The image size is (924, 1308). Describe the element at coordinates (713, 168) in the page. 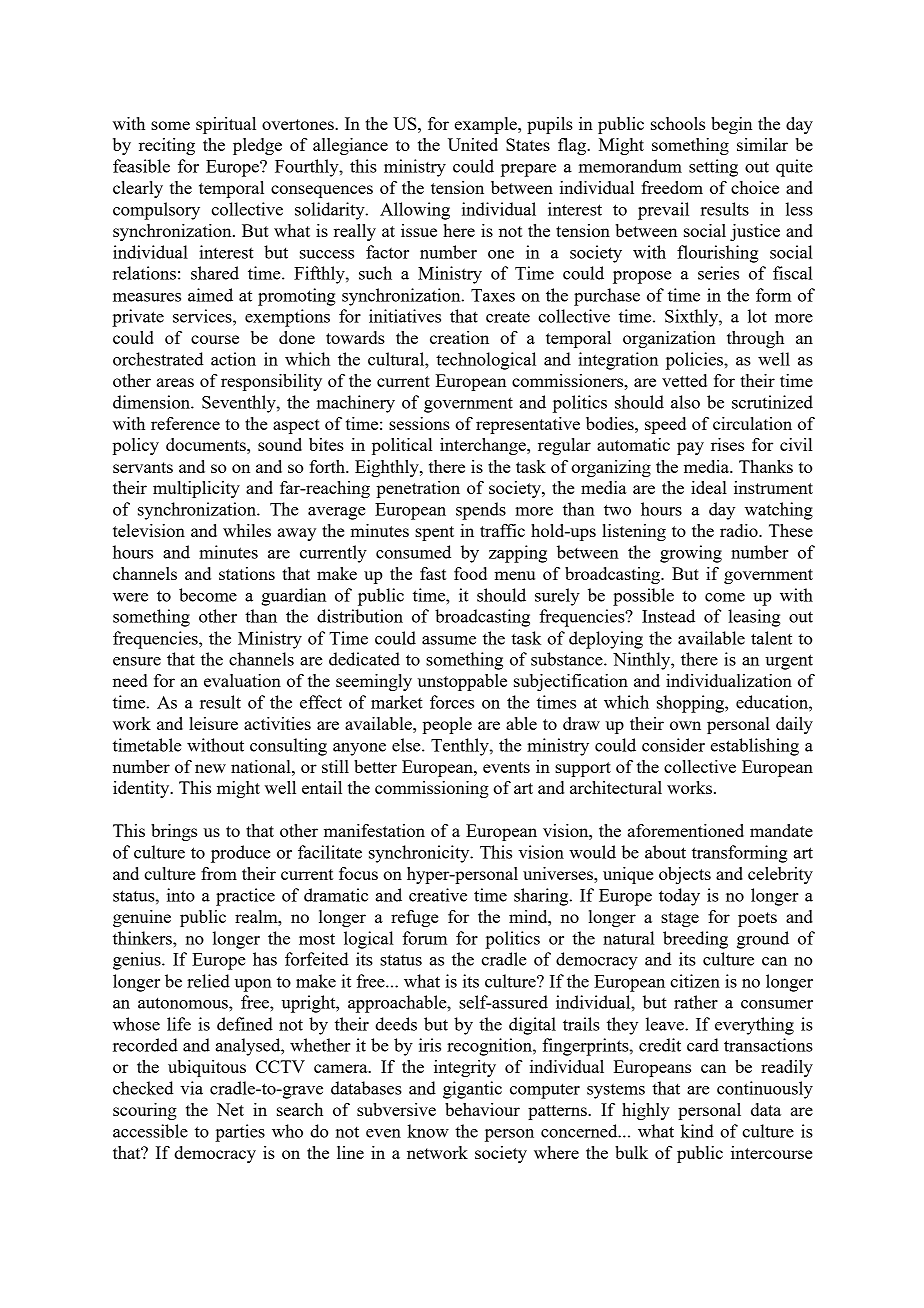

I see `setting` at that location.
